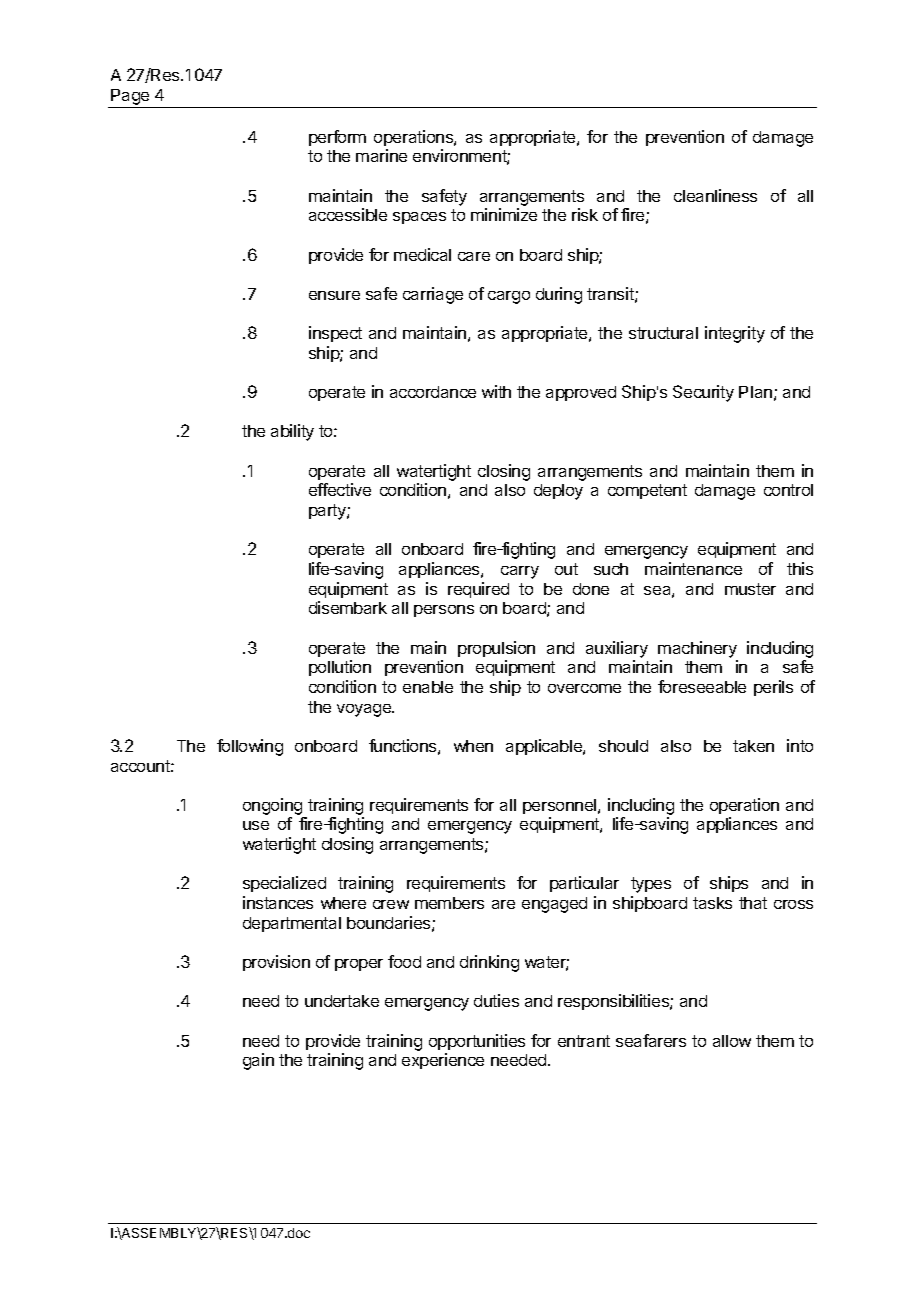 This document has height=1308, width=924. Describe the element at coordinates (348, 607) in the document. I see `disembark` at that location.
